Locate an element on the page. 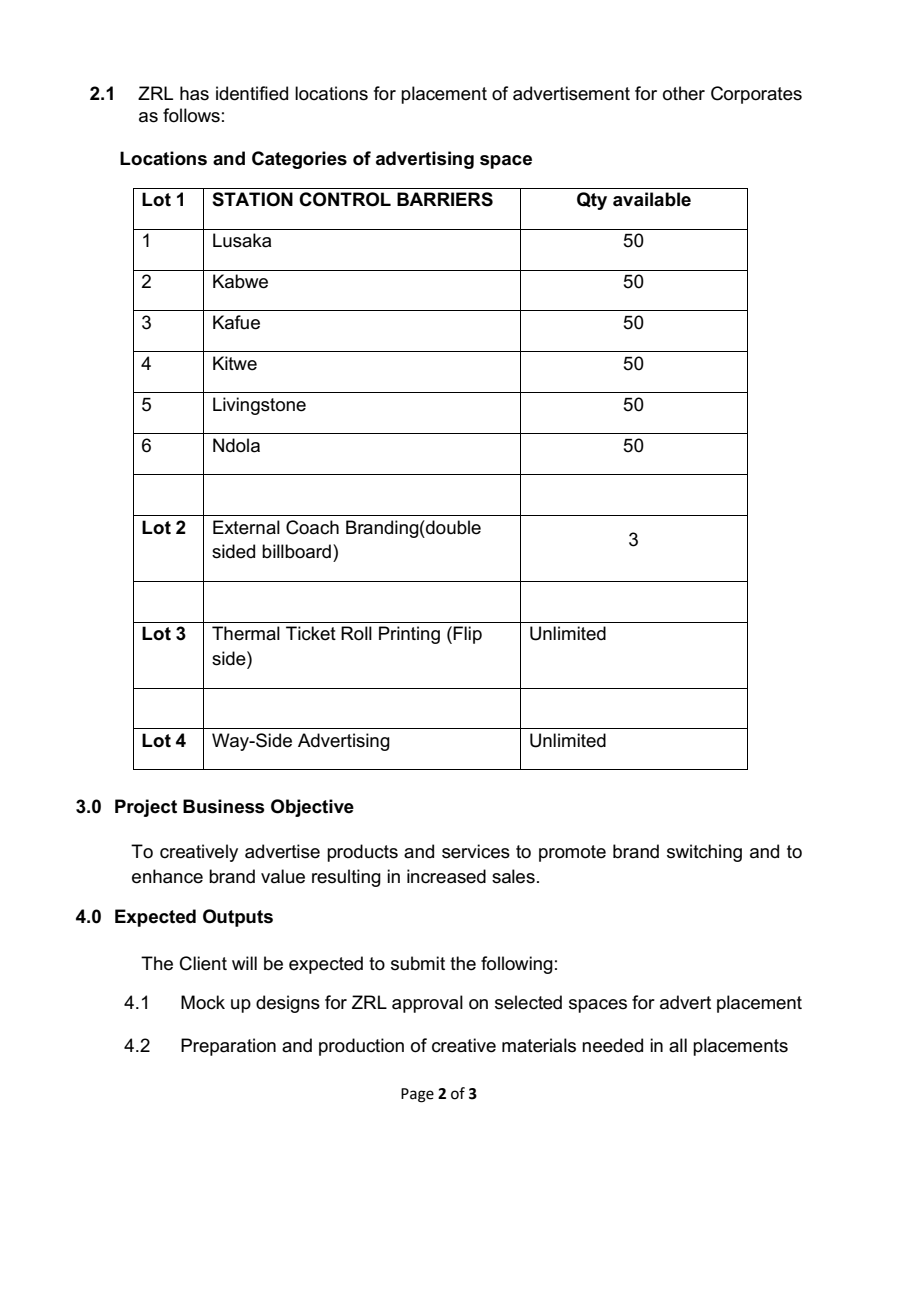 The height and width of the document is (1308, 924). other is located at coordinates (684, 93).
